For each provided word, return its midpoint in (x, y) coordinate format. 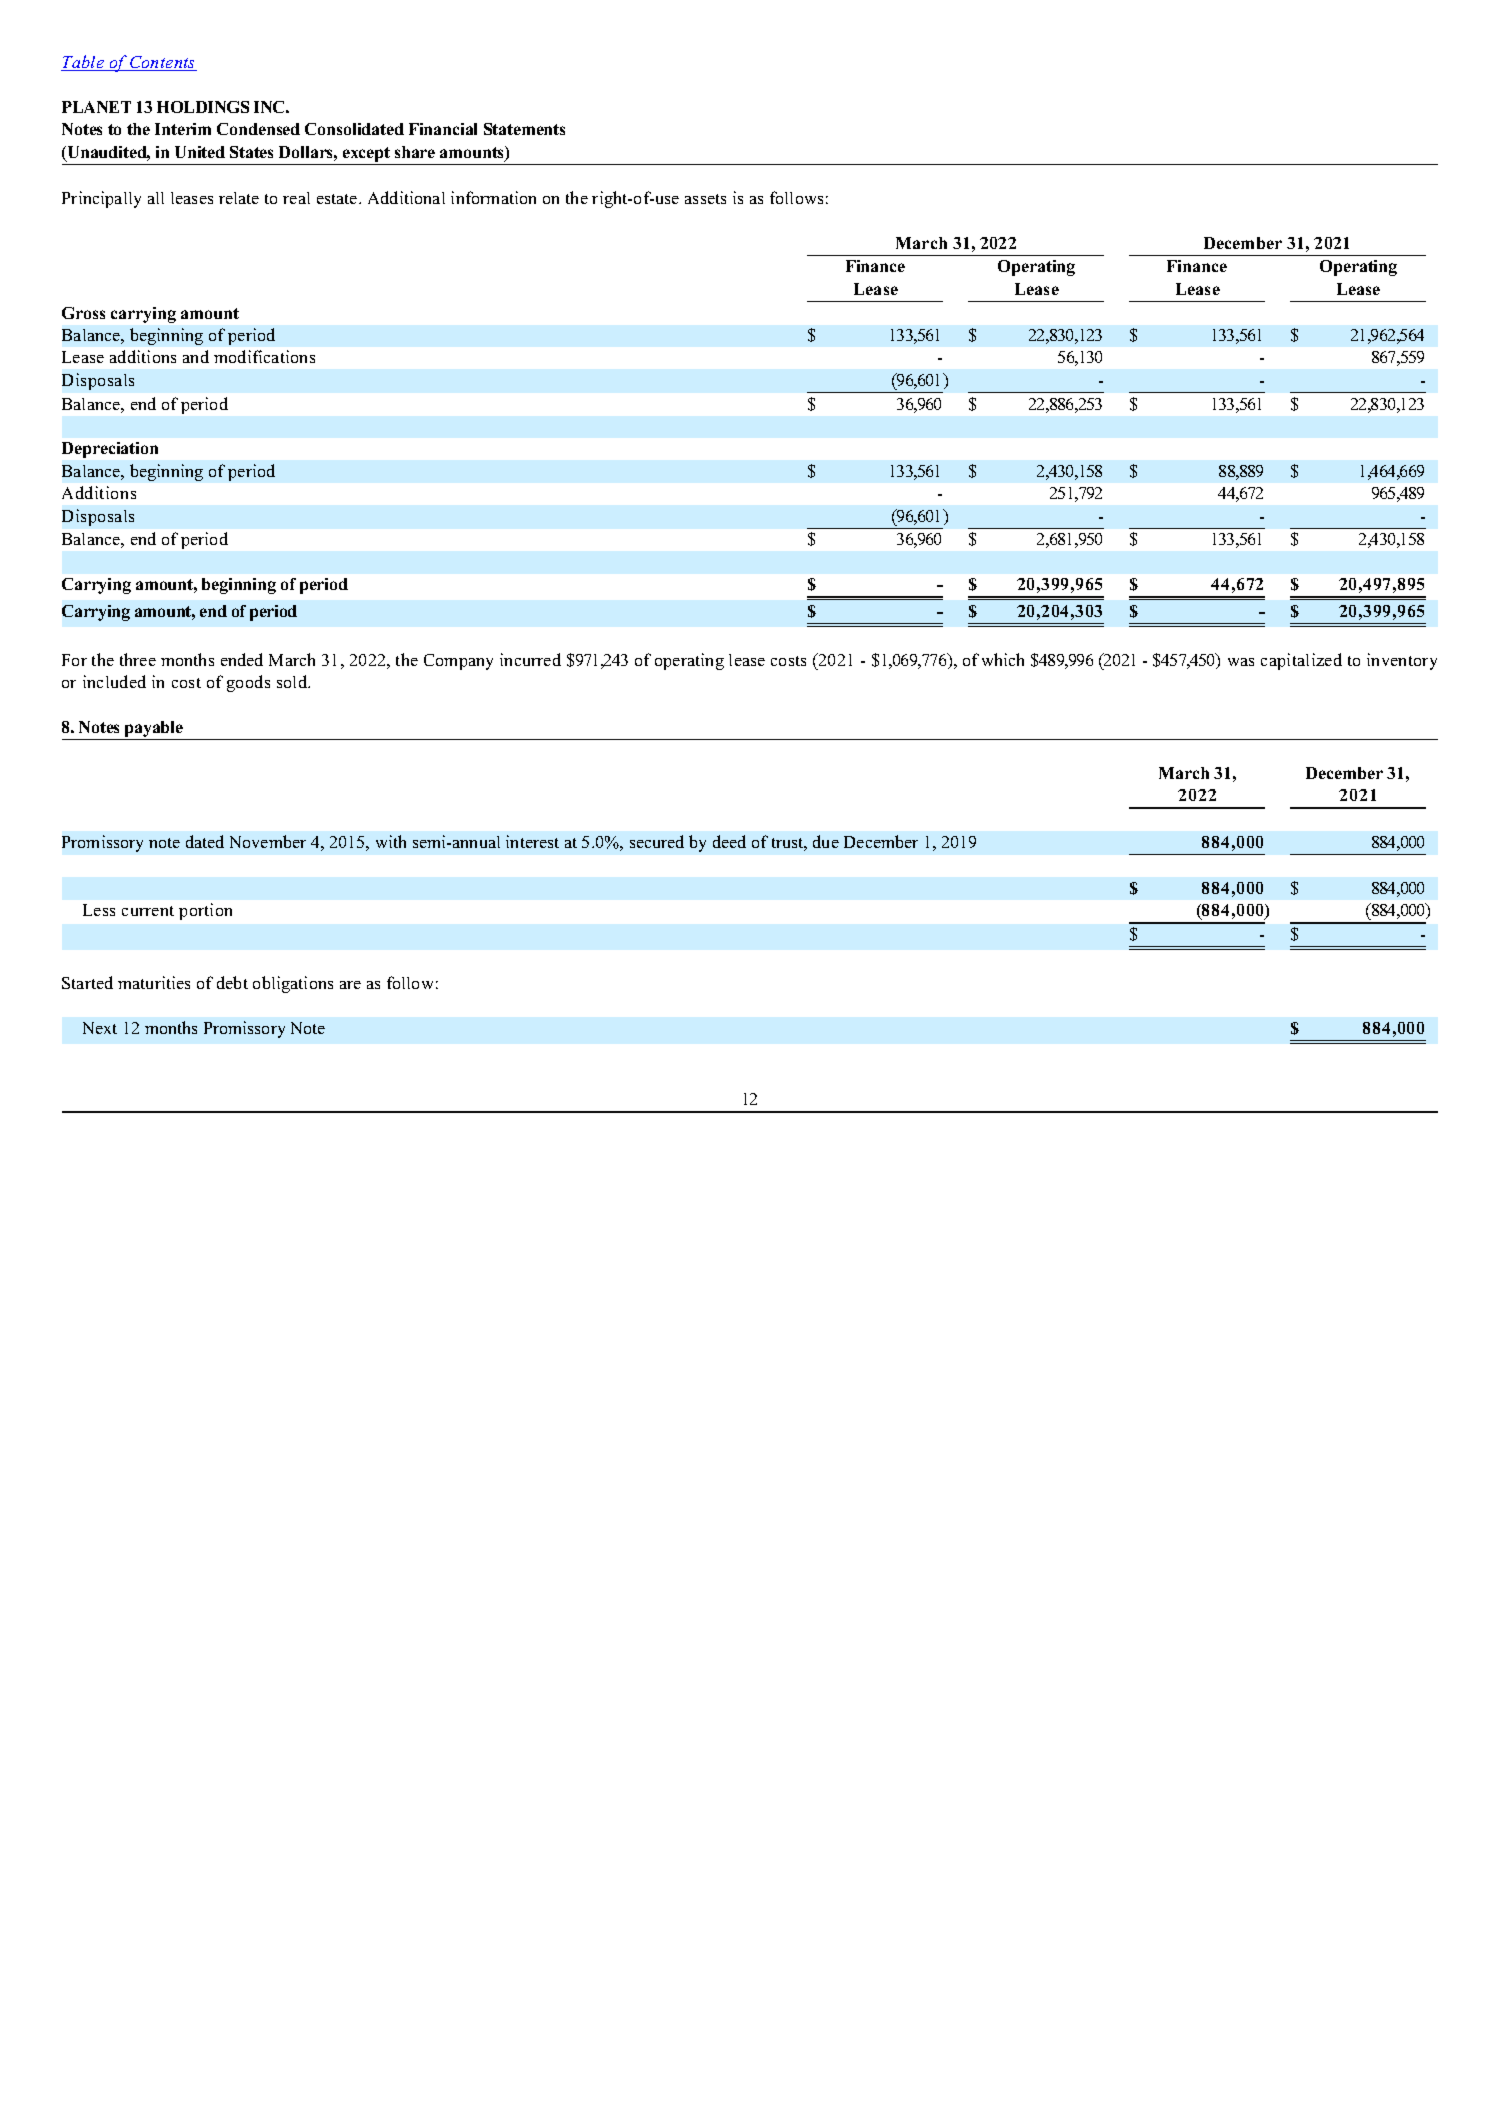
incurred (530, 659)
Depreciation (110, 450)
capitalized (1301, 661)
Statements (524, 129)
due (826, 841)
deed (729, 841)
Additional (406, 197)
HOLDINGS (203, 107)
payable (154, 730)
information (493, 197)
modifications (264, 356)
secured (657, 841)
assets (705, 199)
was (1241, 662)
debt (232, 982)
